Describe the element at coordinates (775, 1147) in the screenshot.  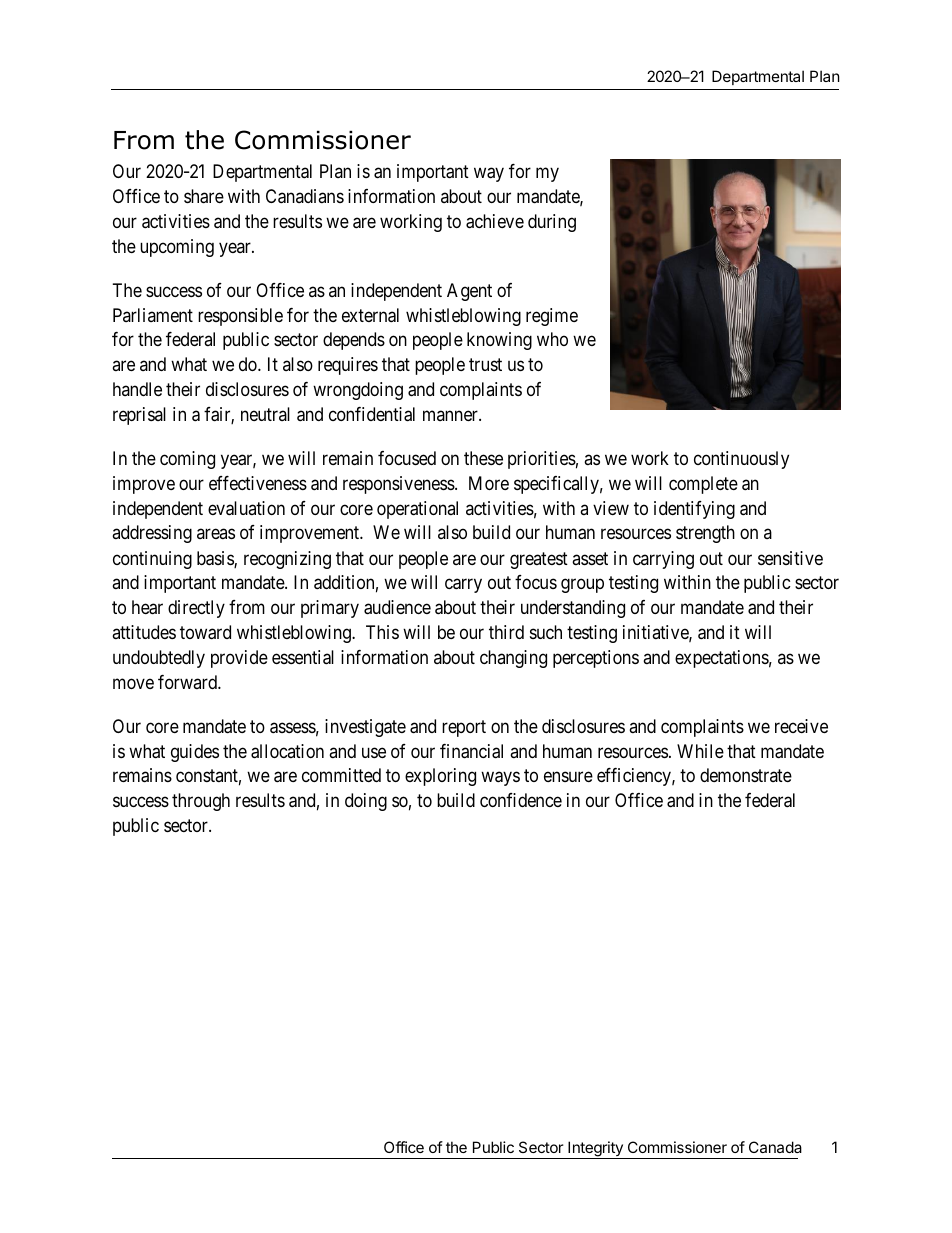
I see `Canada` at that location.
